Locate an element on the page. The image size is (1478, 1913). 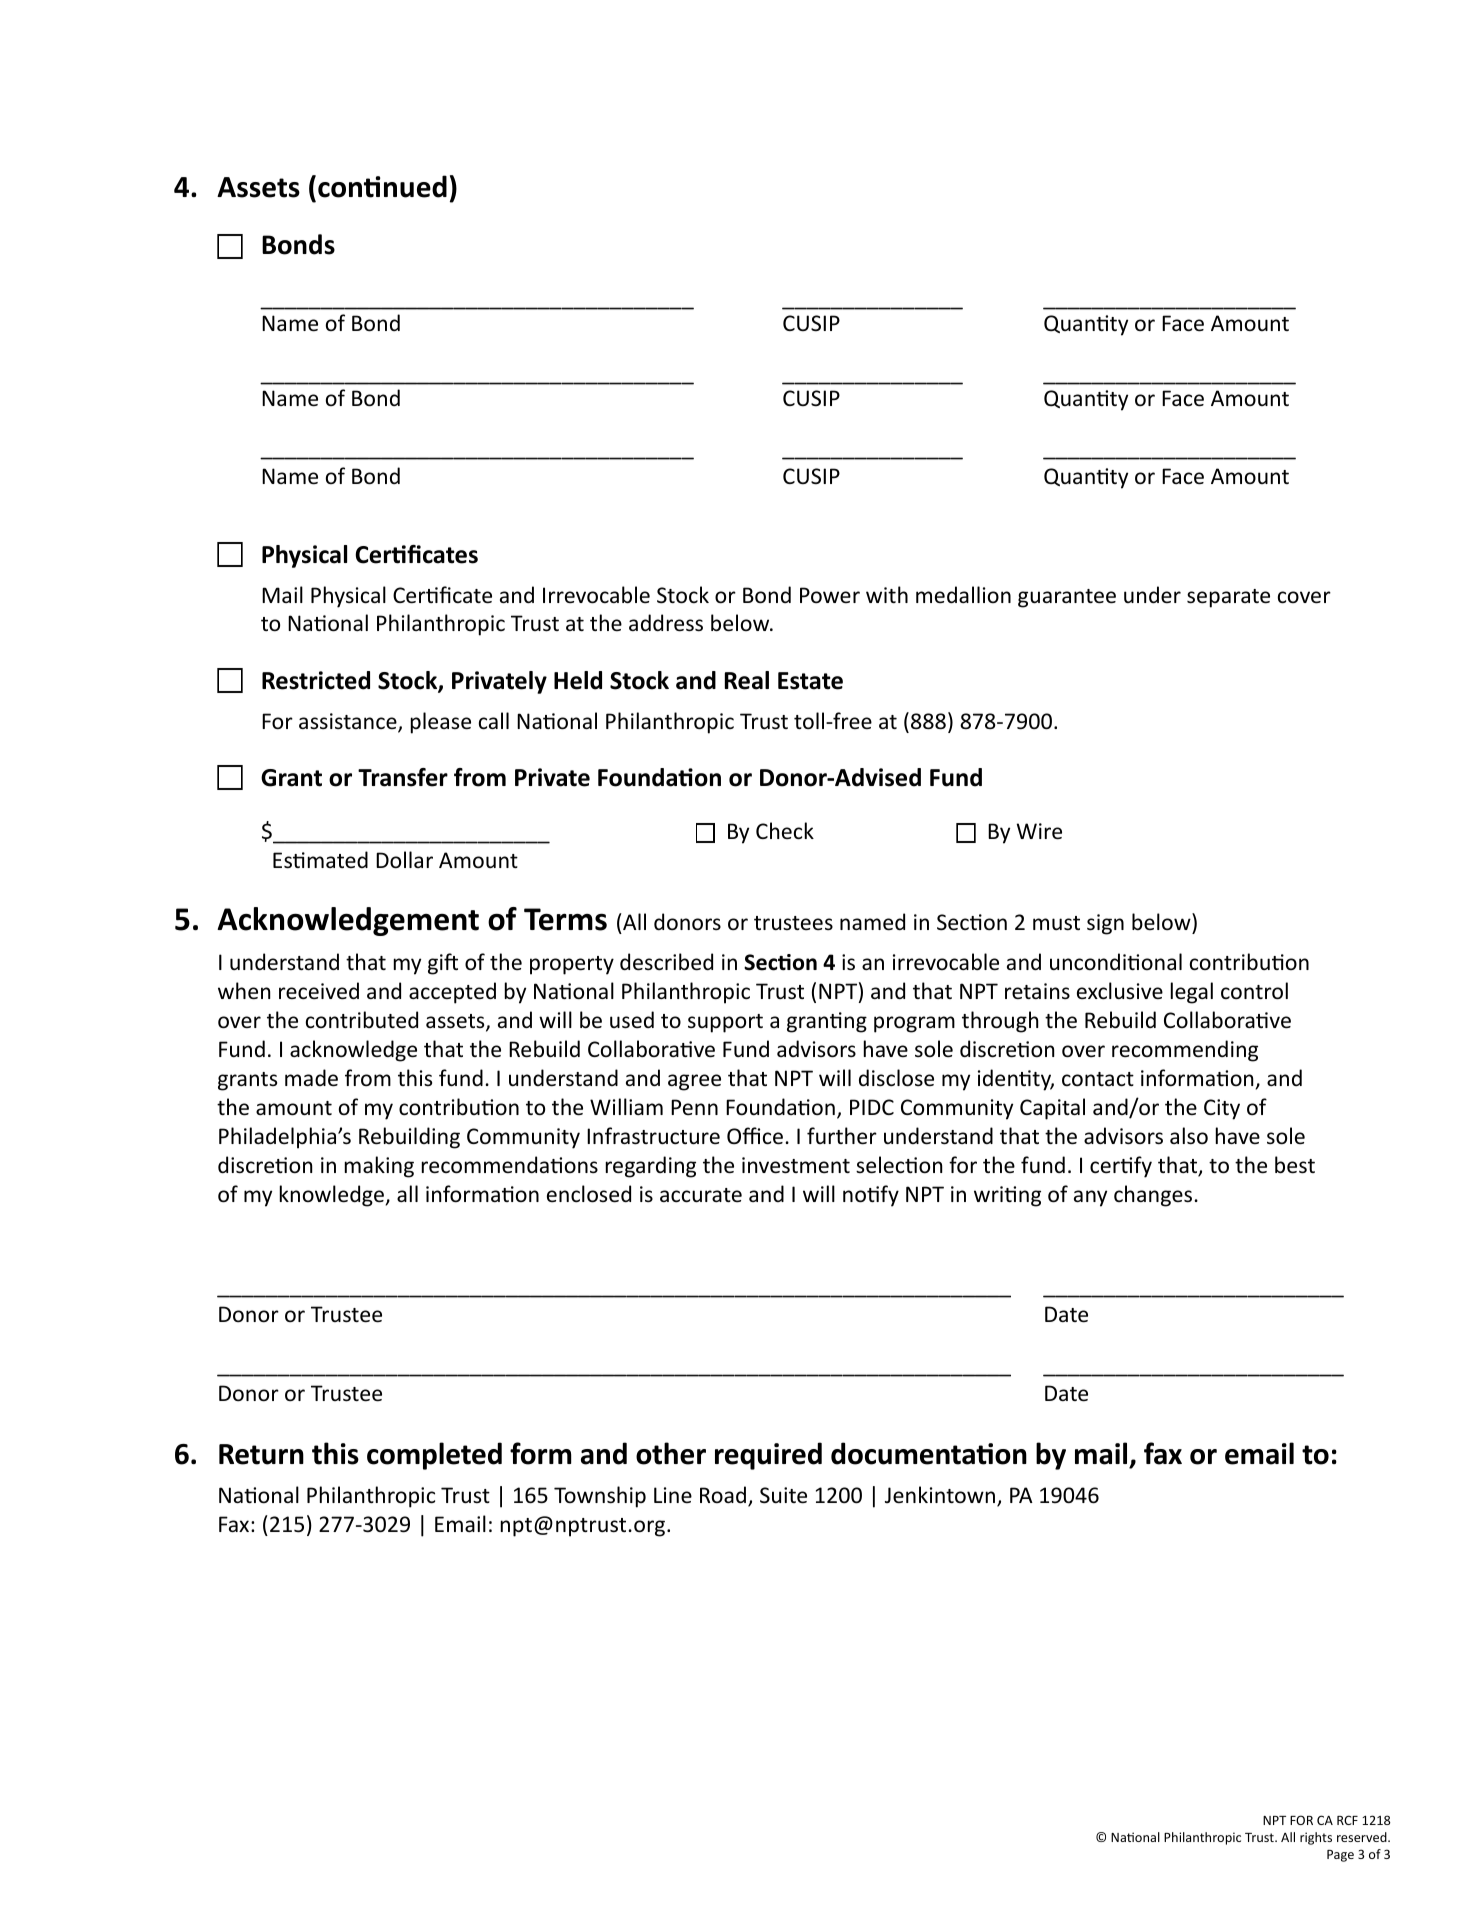
control is located at coordinates (1254, 991).
